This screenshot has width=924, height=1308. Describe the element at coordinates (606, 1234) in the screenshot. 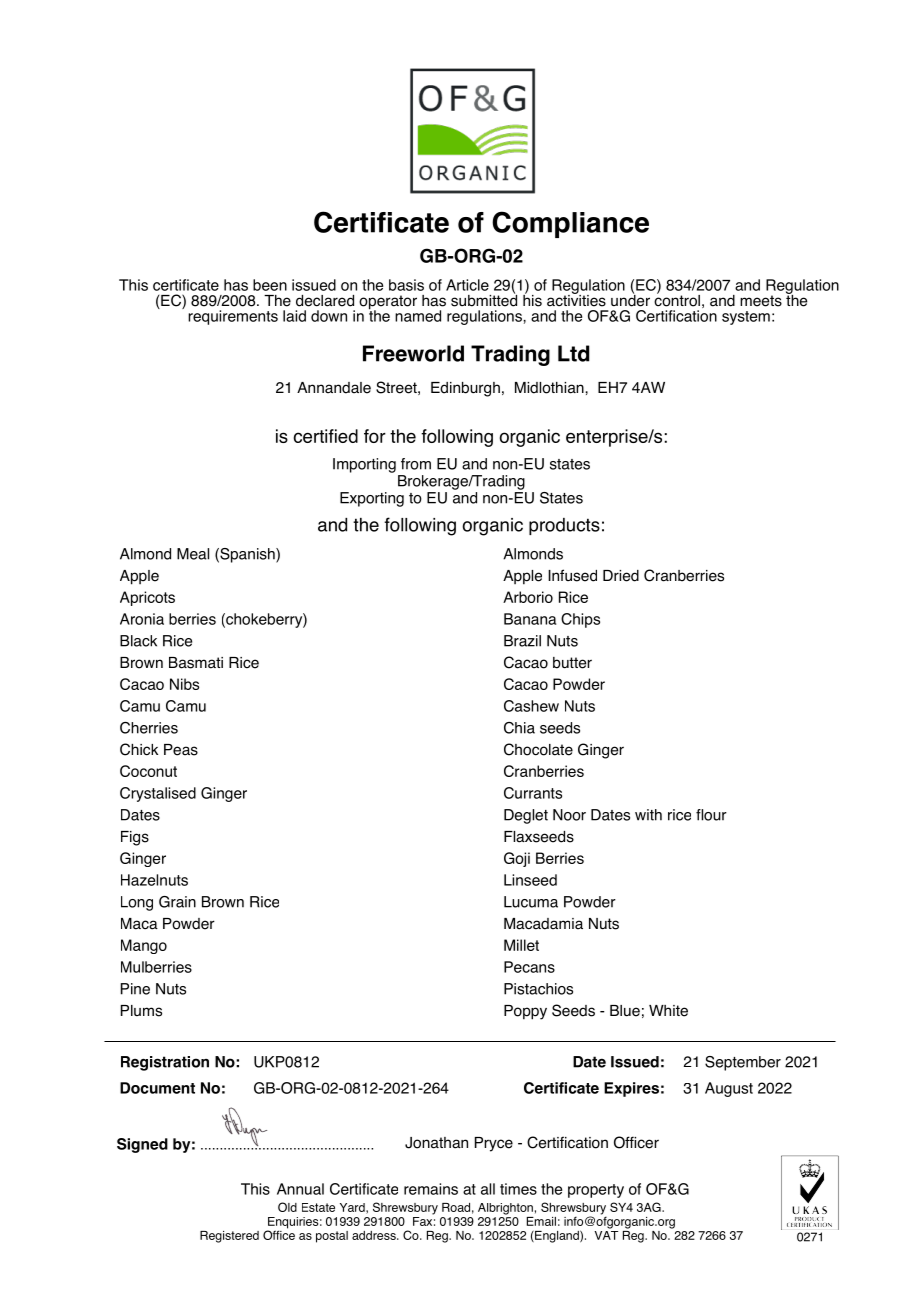

I see `VAT` at that location.
